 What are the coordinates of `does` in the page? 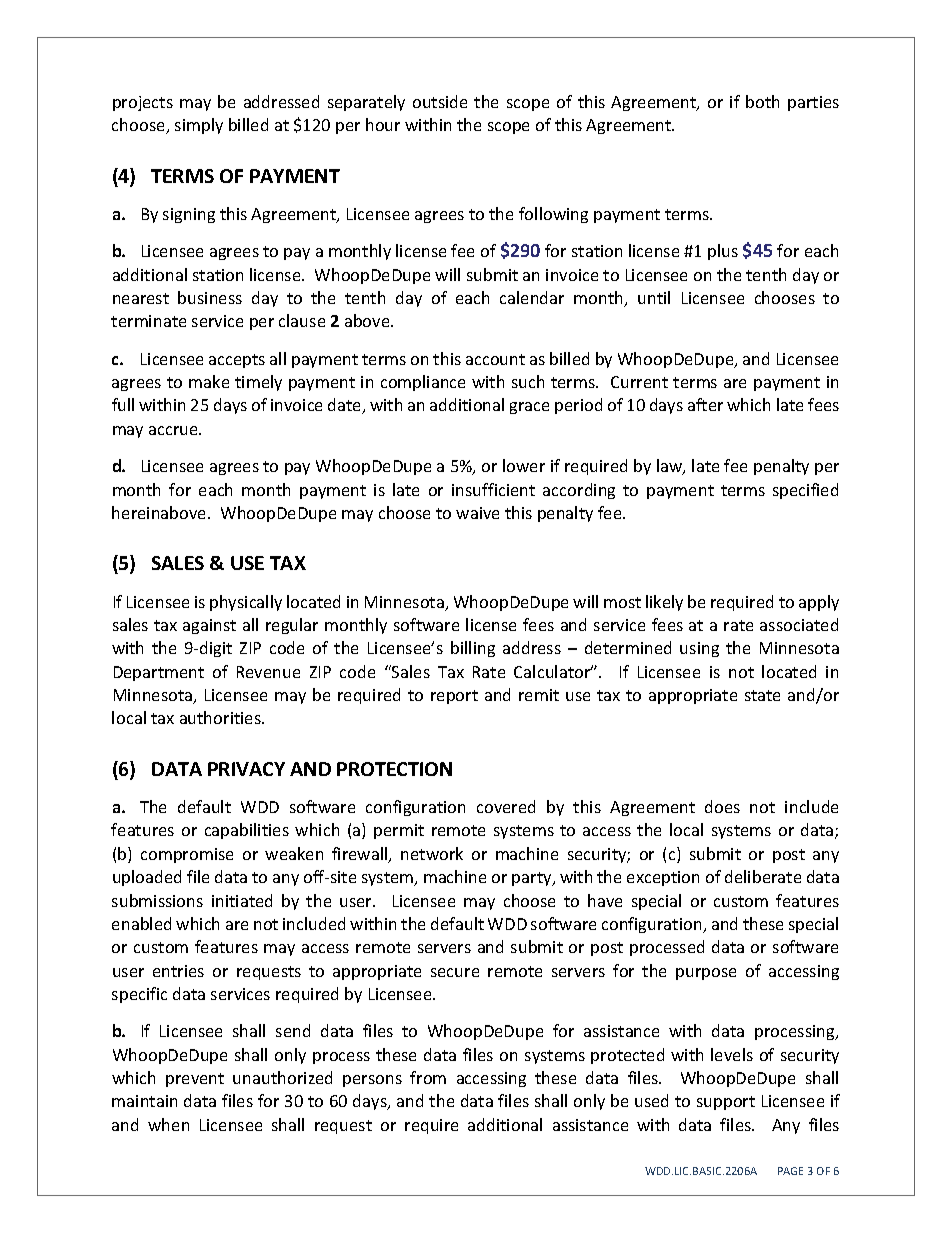 It's located at (722, 806).
